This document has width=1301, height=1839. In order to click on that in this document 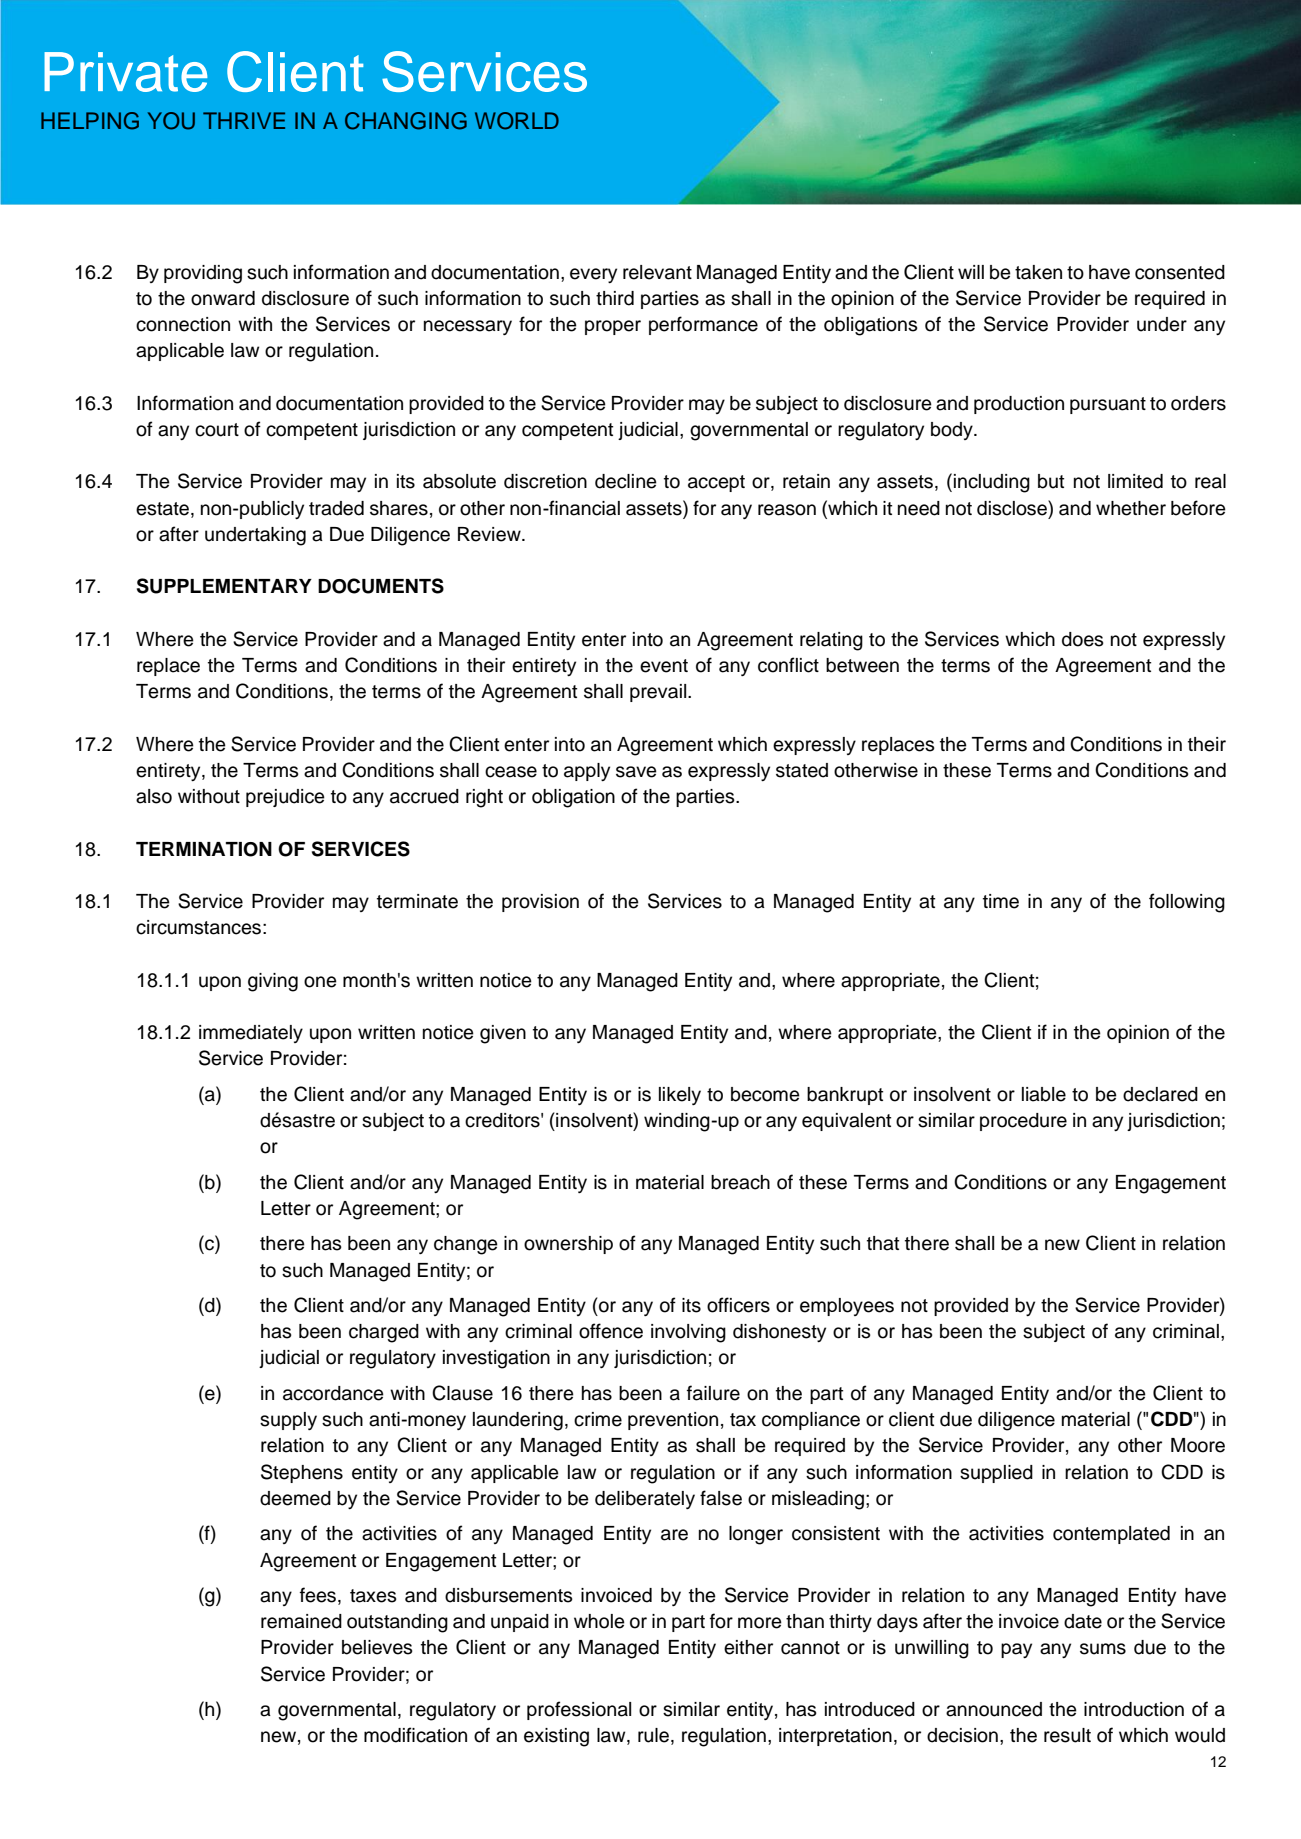, I will do `click(883, 1243)`.
